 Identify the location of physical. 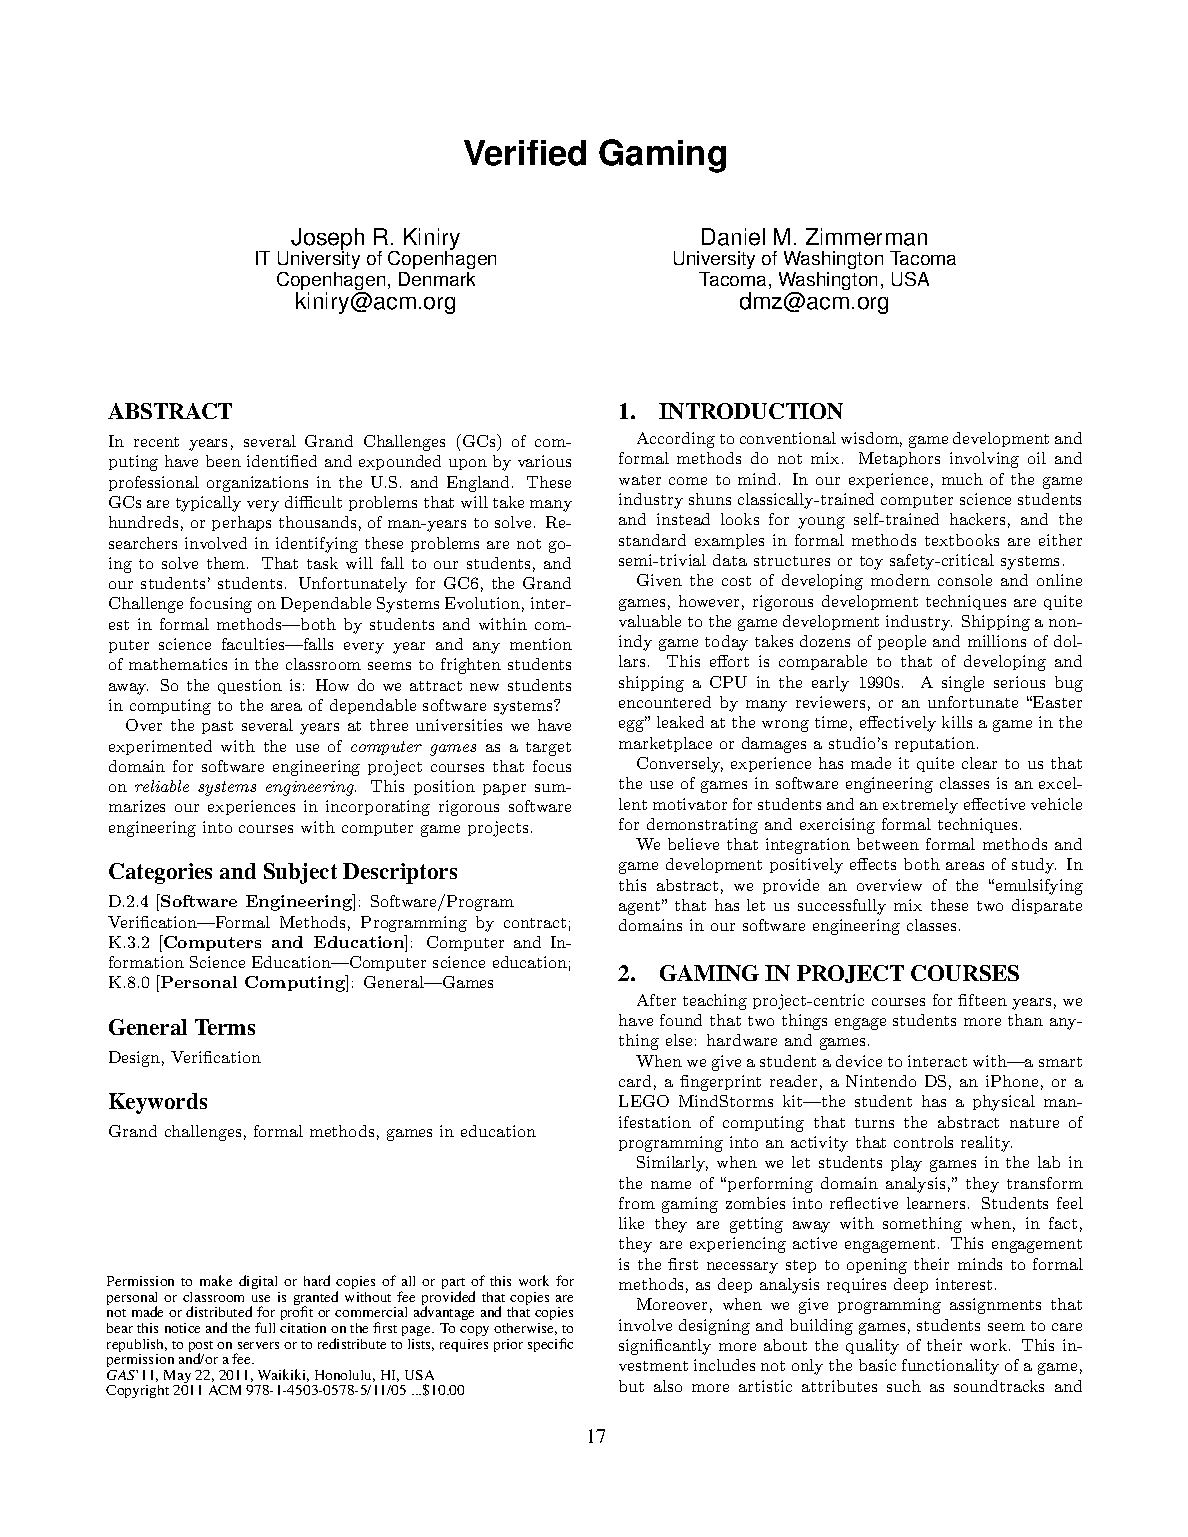
(1004, 1103).
